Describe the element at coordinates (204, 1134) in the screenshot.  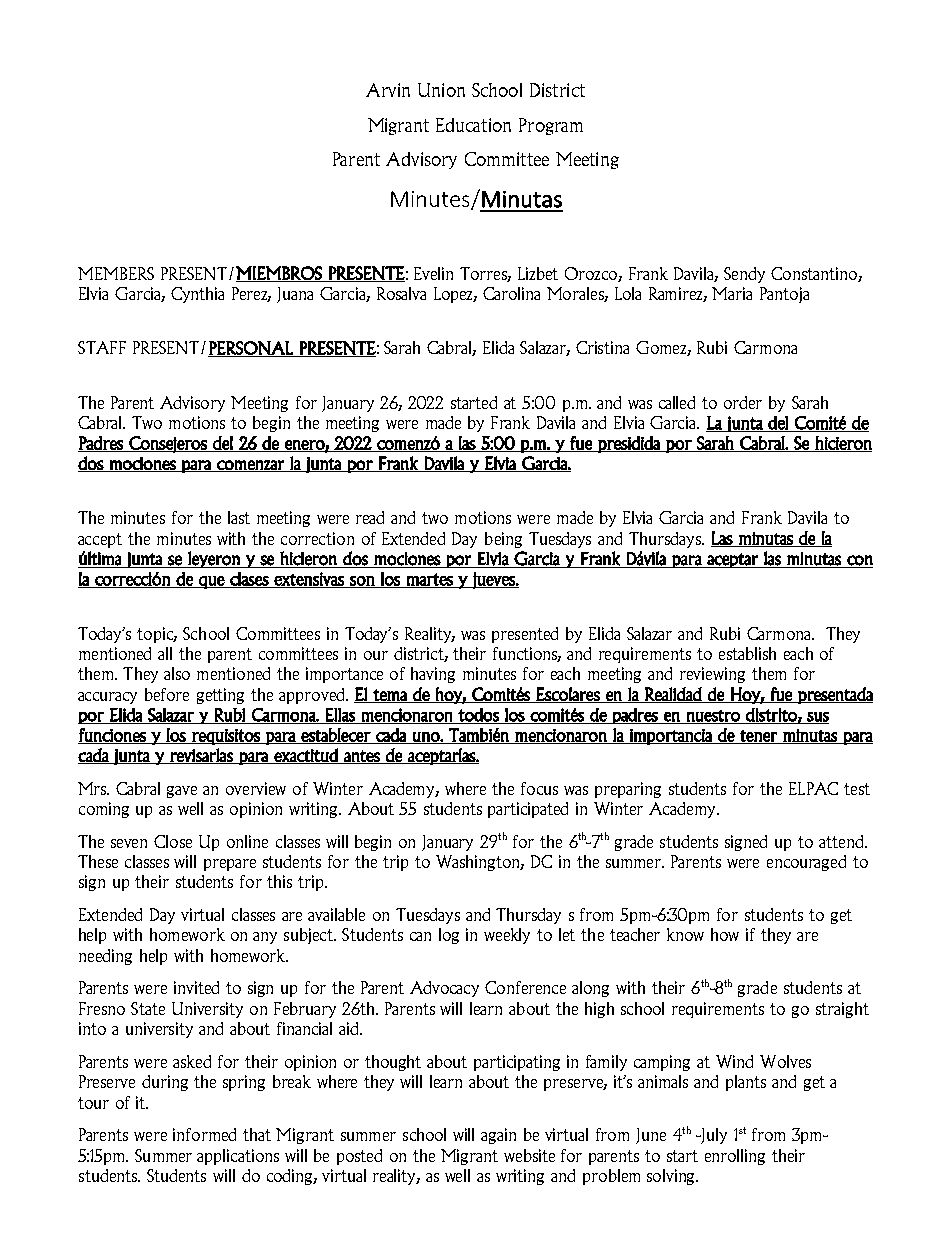
I see `informed` at that location.
